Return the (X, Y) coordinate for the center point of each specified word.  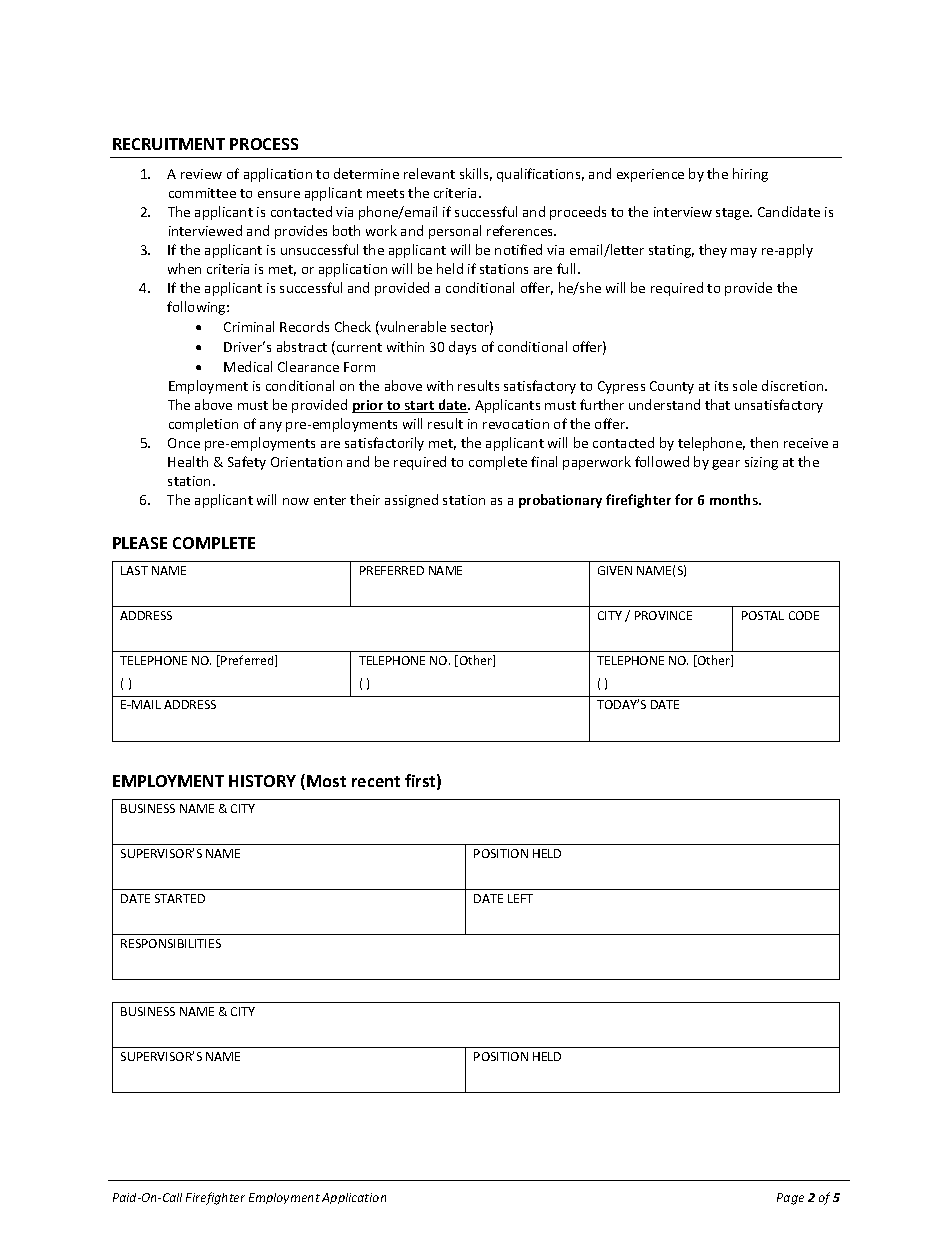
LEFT (520, 898)
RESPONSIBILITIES (171, 943)
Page (790, 1199)
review (201, 174)
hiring (750, 175)
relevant (429, 173)
